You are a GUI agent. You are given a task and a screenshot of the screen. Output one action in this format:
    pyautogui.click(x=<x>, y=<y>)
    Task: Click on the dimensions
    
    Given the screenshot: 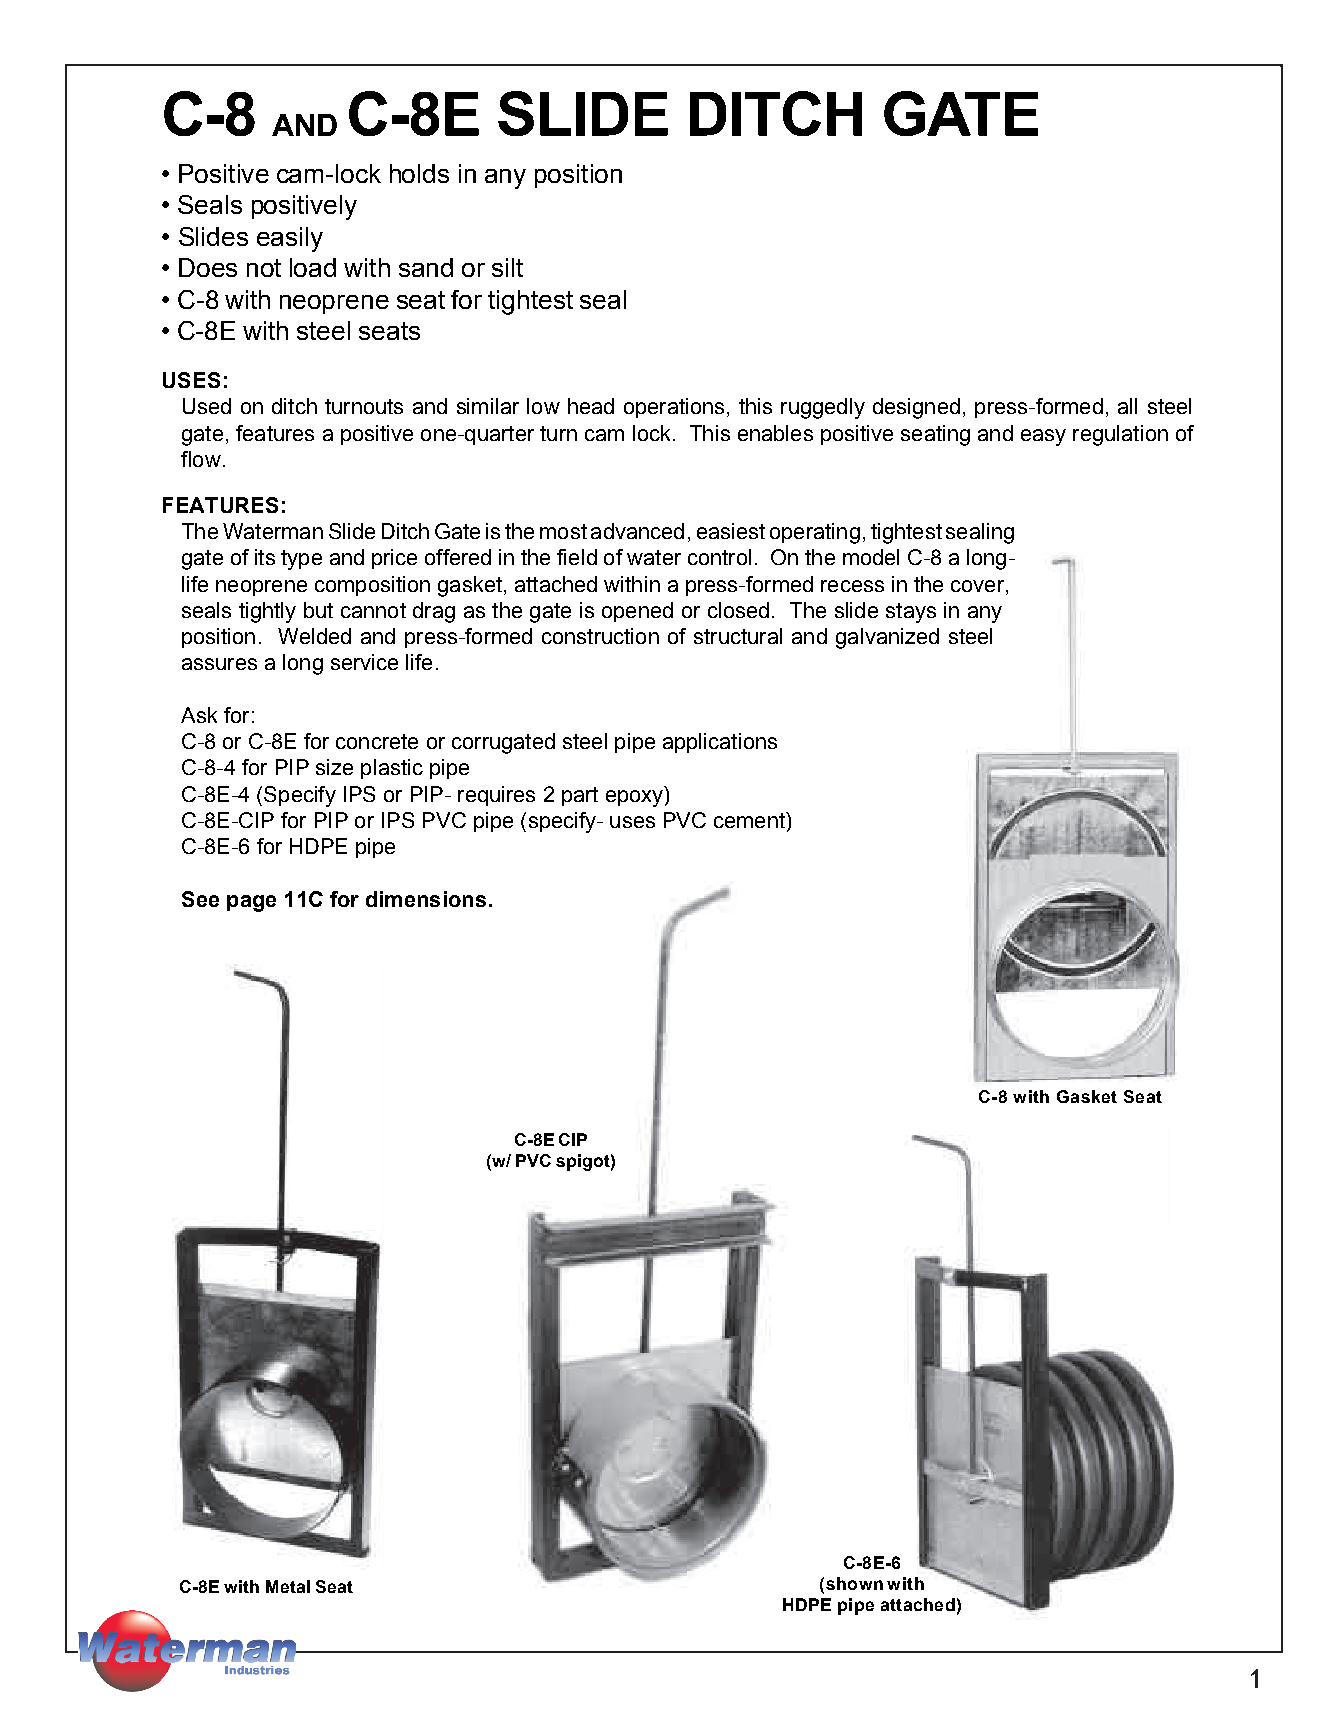 What is the action you would take?
    pyautogui.click(x=426, y=899)
